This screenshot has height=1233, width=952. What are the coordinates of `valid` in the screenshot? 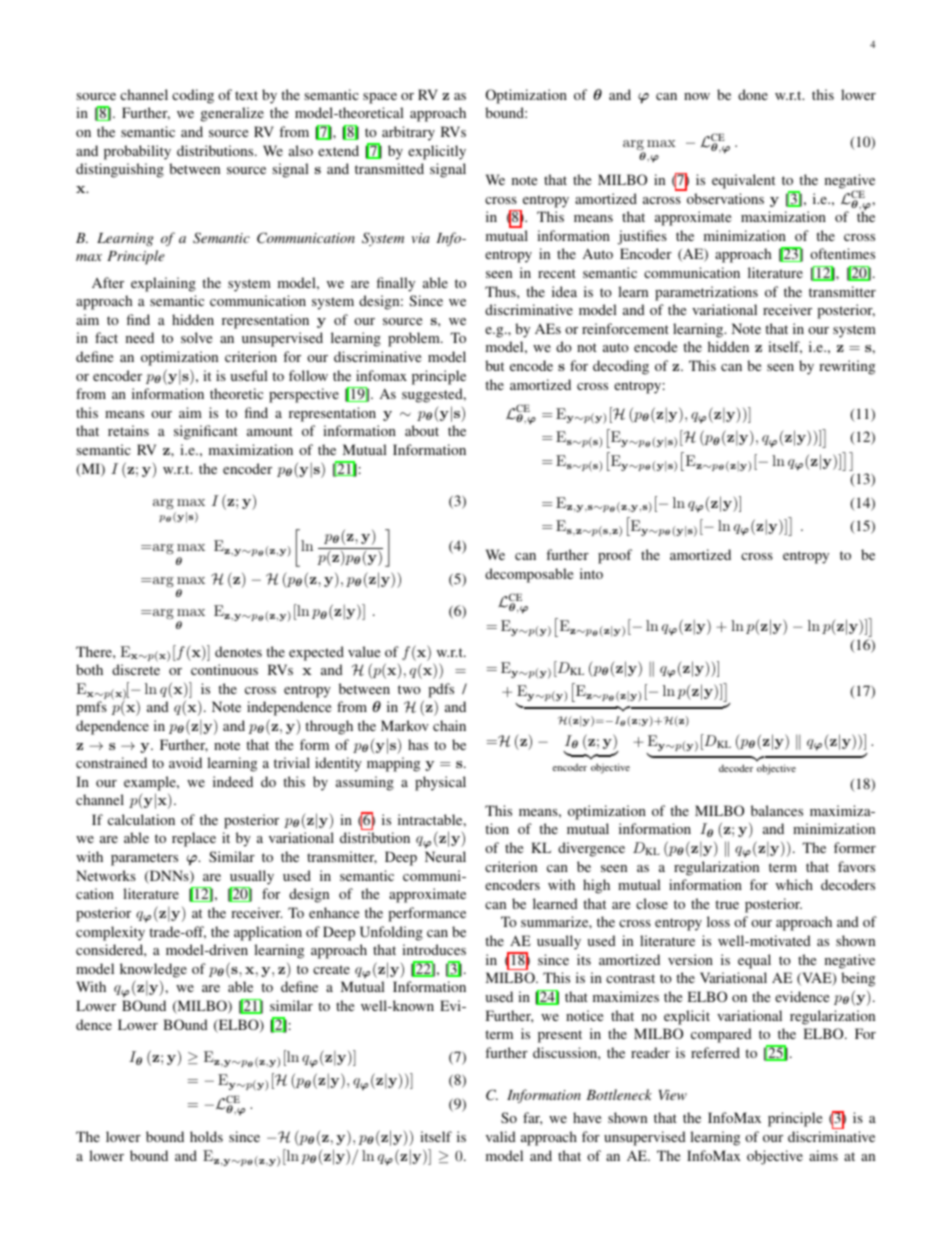 It's located at (501, 1136).
